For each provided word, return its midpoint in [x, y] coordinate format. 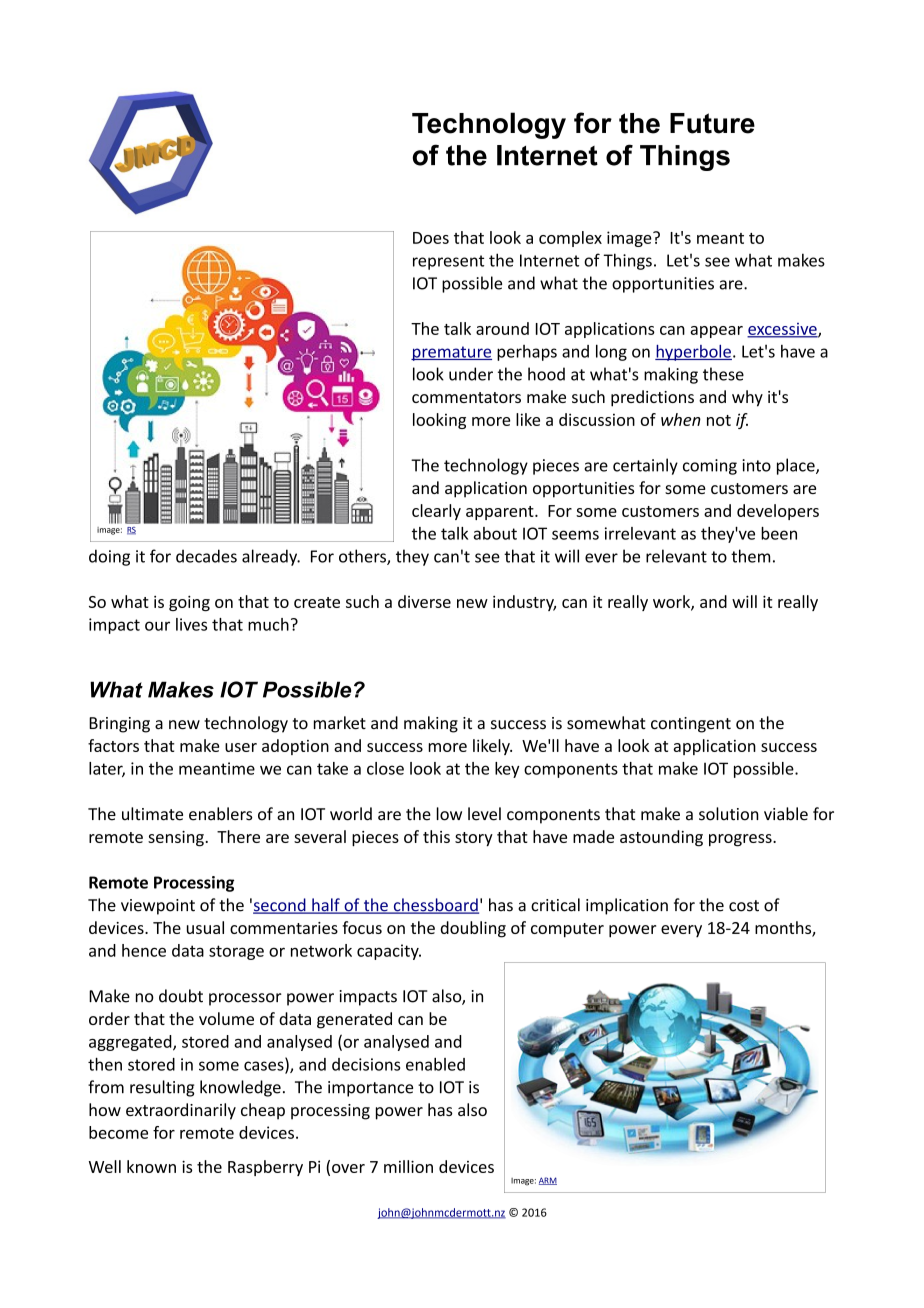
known [151, 1166]
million [408, 1166]
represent [448, 262]
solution [729, 814]
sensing [176, 839]
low [449, 814]
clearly [436, 512]
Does [431, 238]
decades [206, 556]
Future [712, 123]
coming [710, 467]
